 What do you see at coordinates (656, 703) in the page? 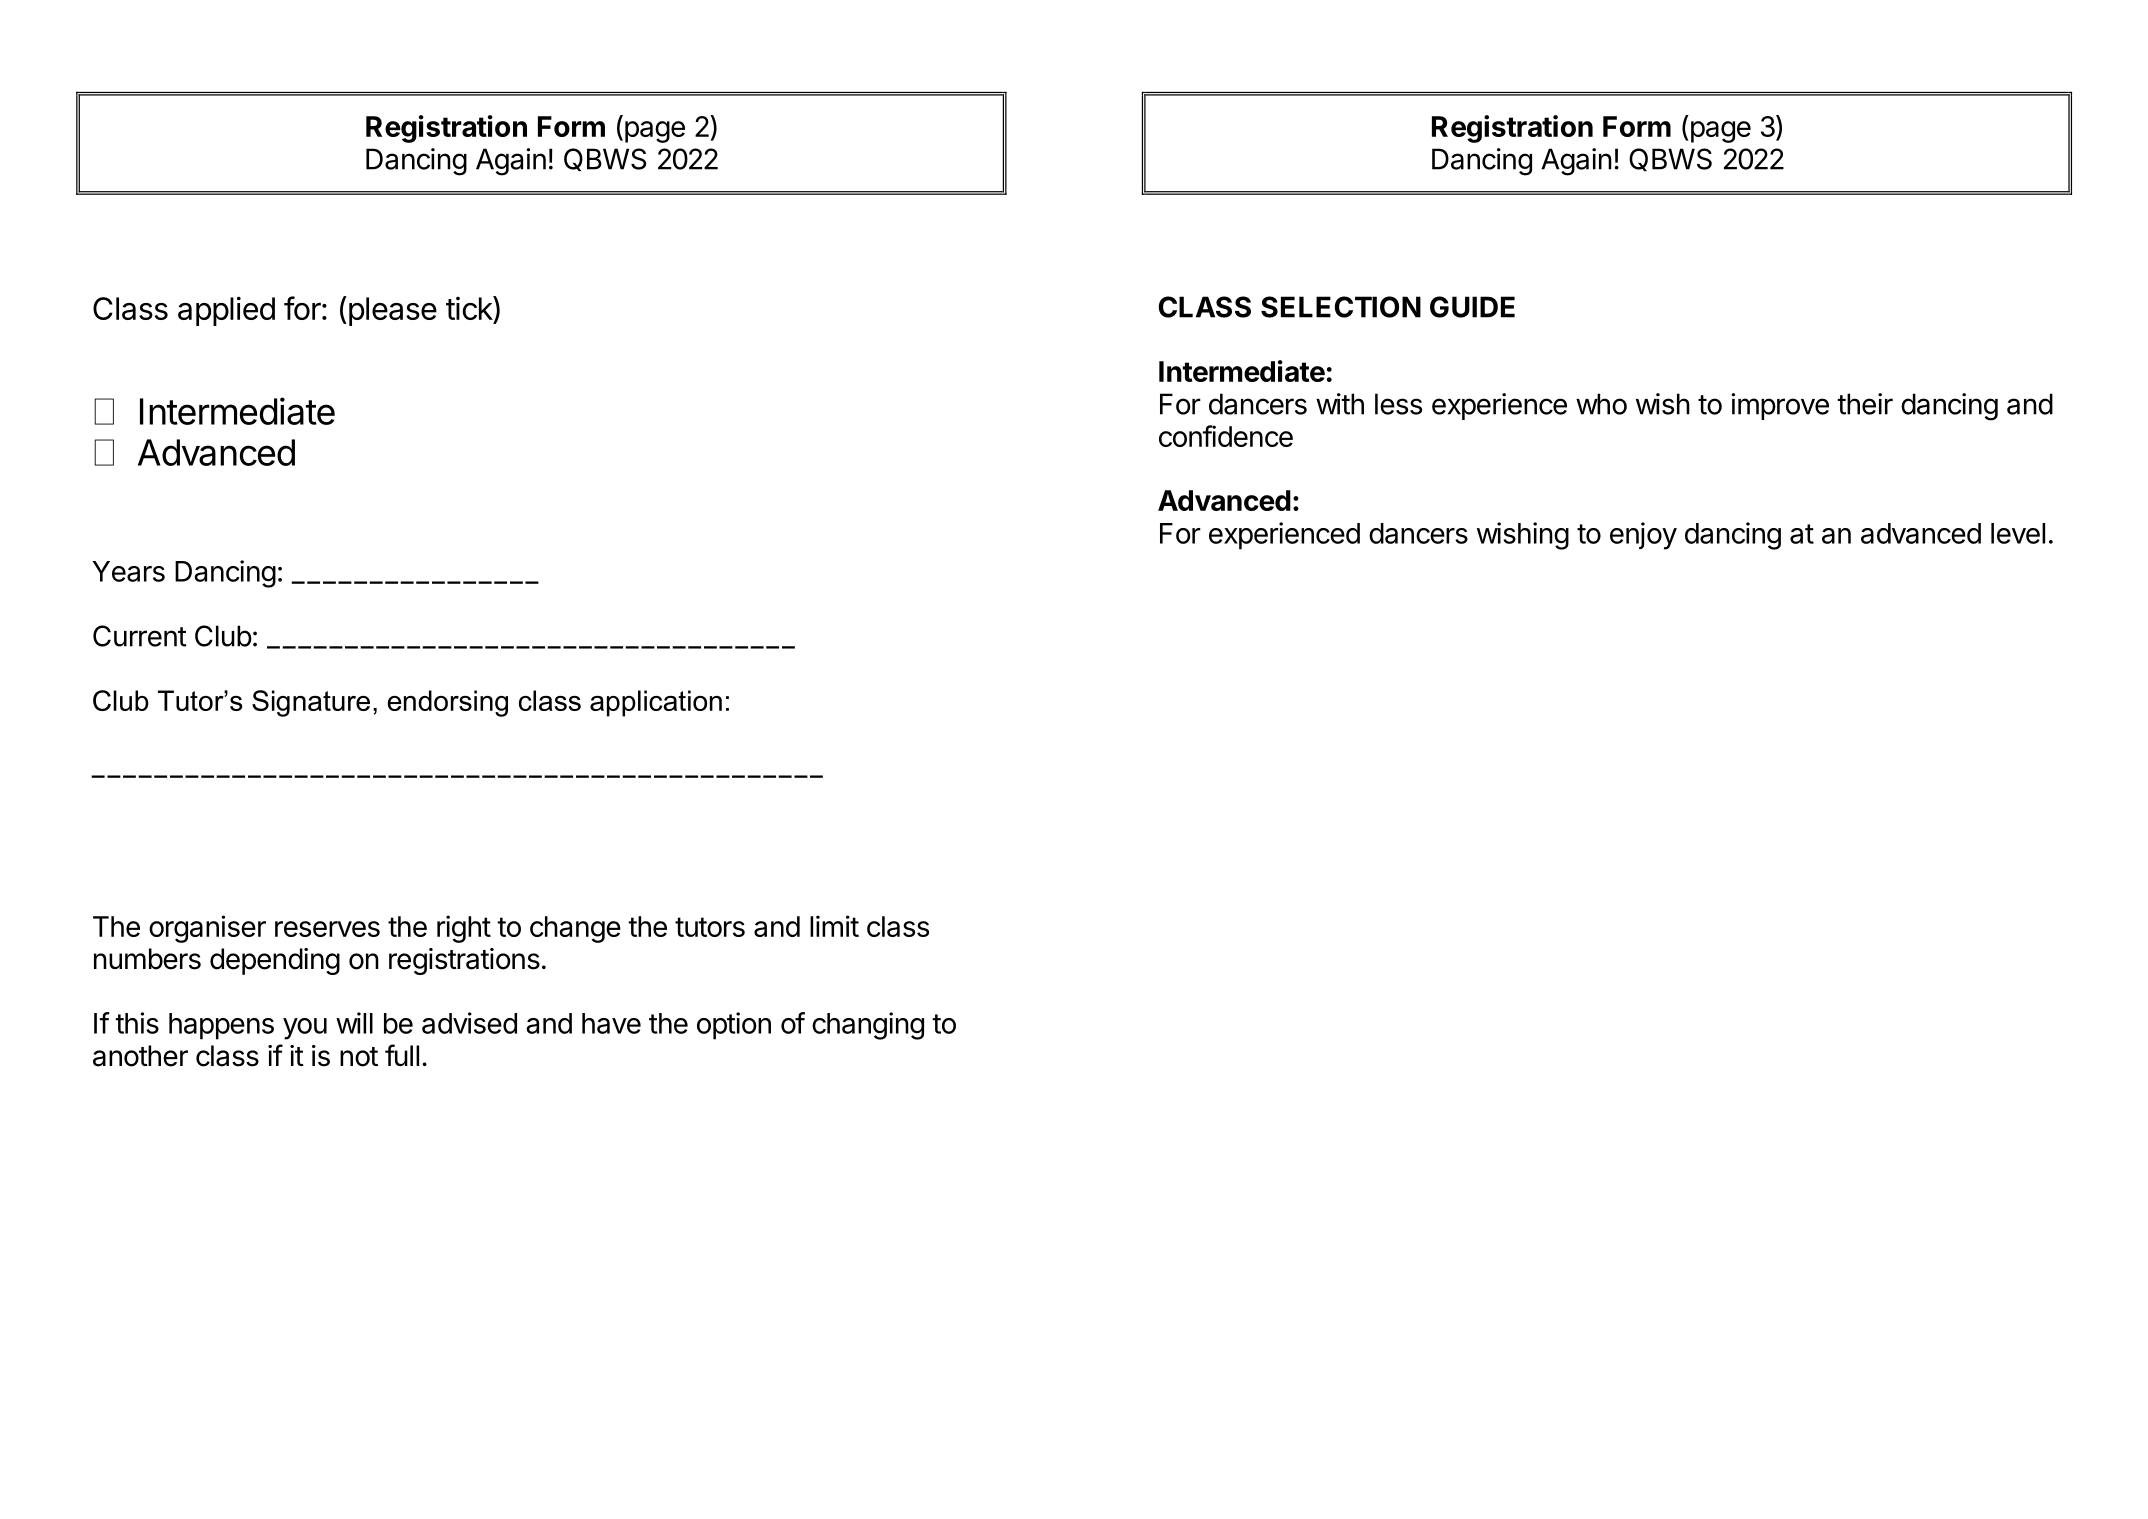
I see `application` at bounding box center [656, 703].
